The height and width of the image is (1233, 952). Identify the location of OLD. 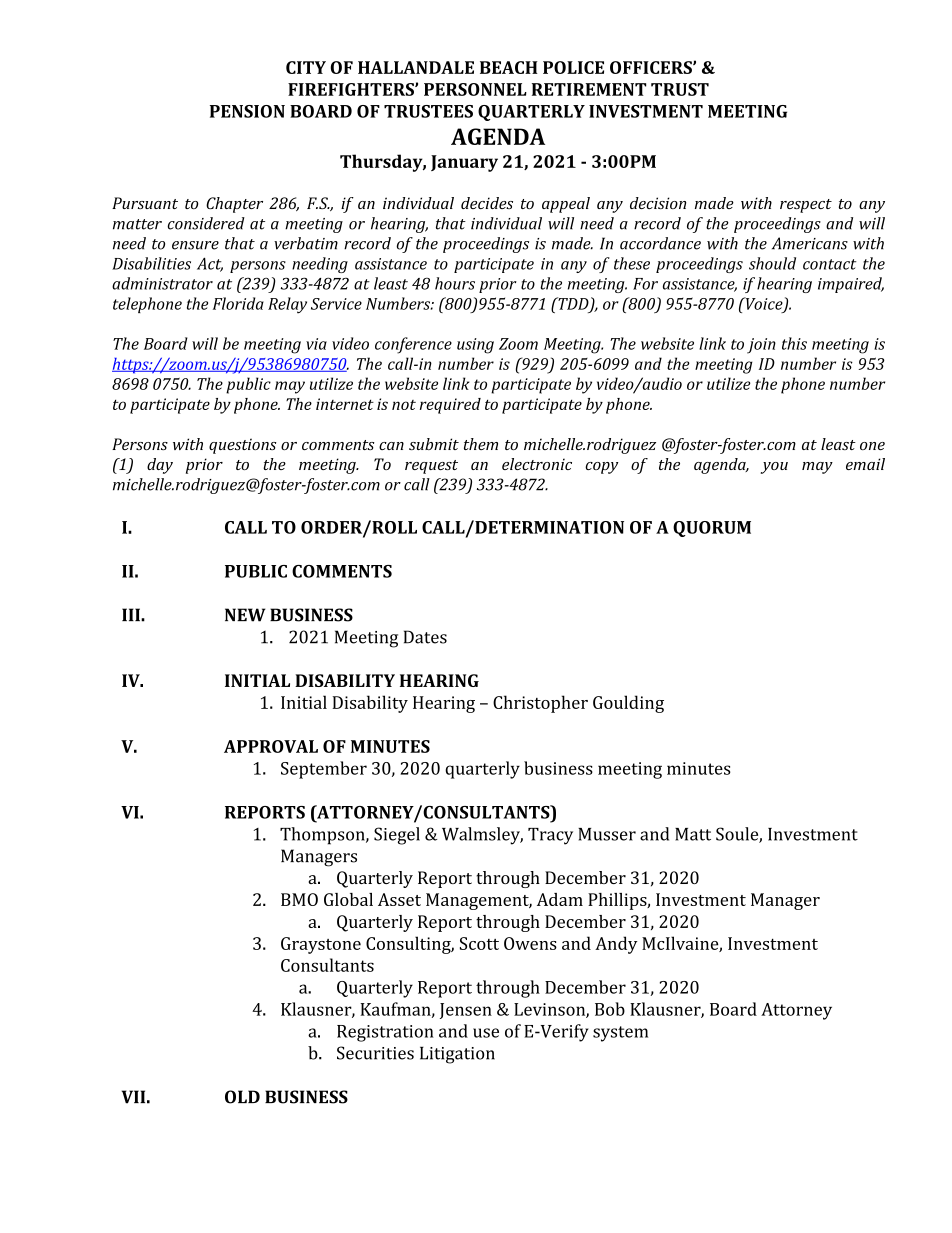
(242, 1097).
